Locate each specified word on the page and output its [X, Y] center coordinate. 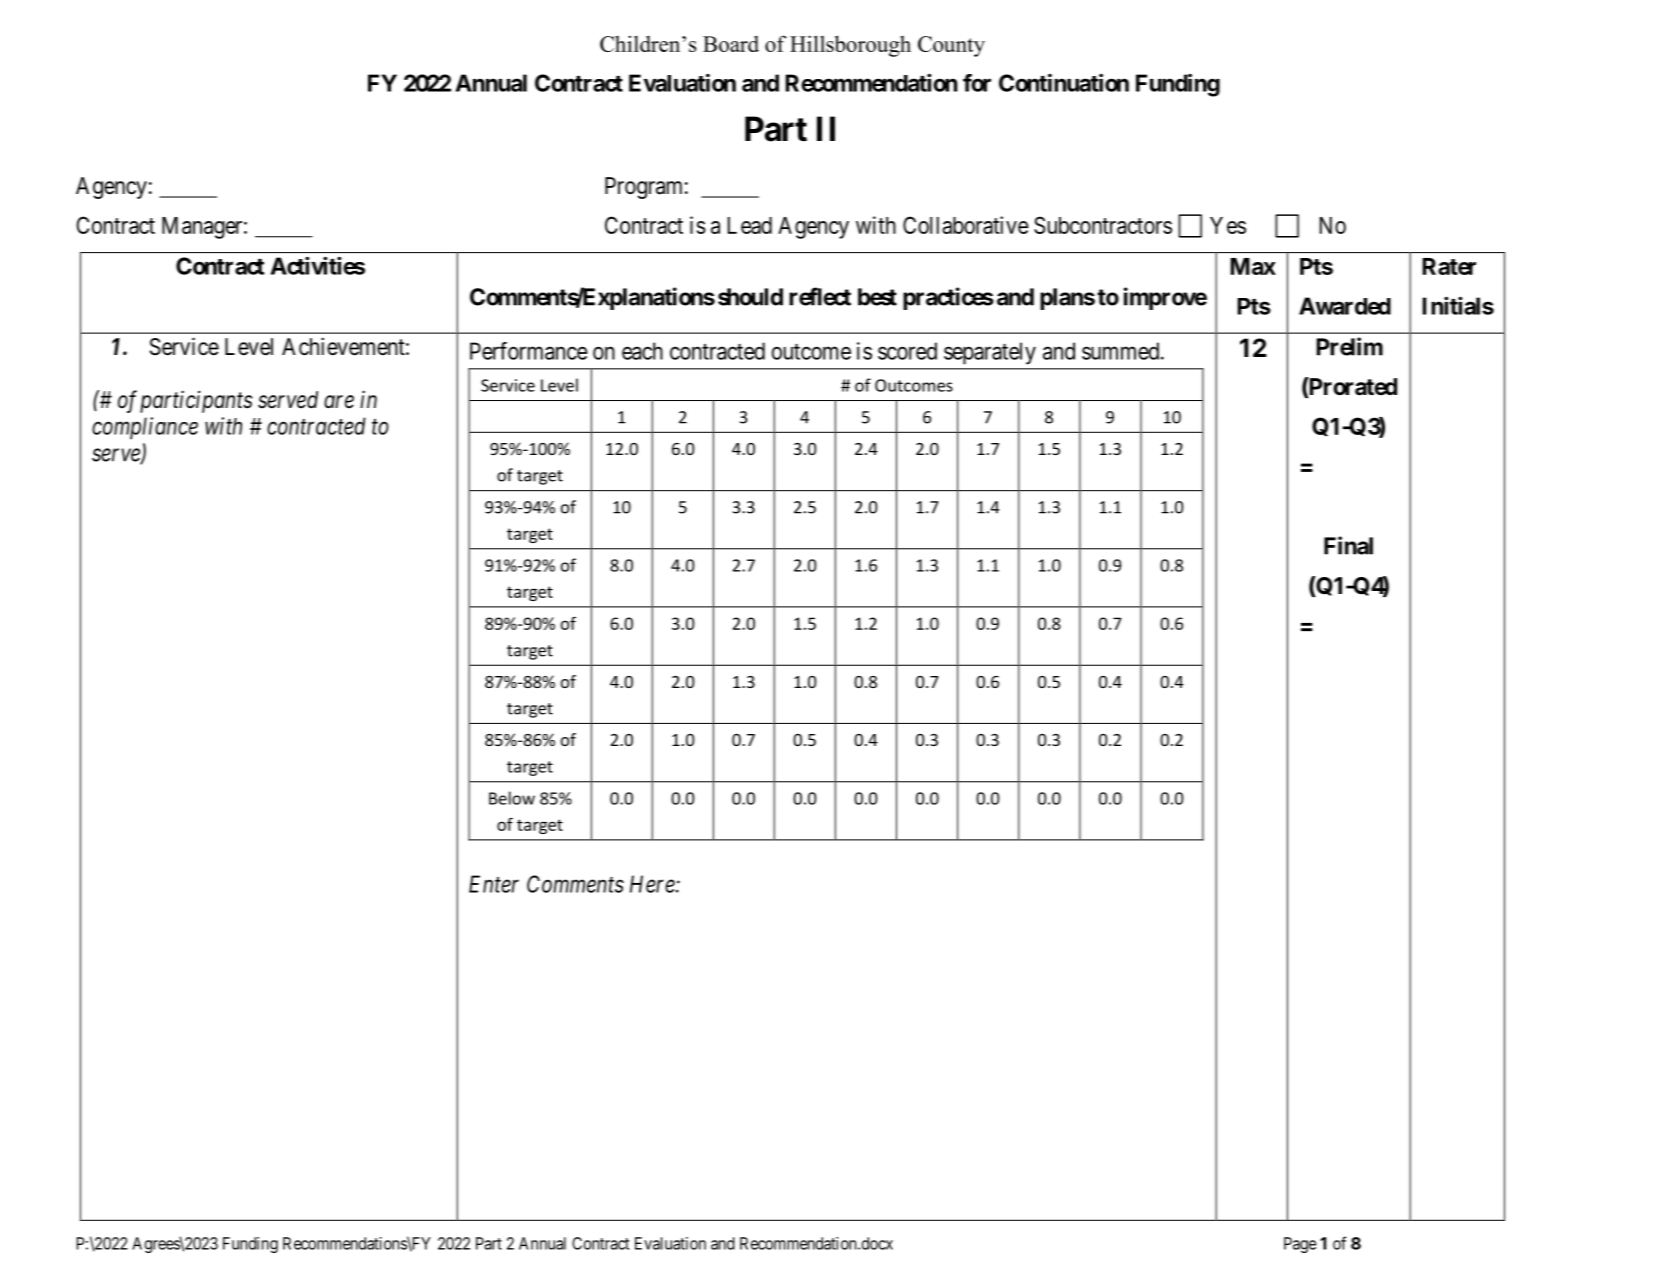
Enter [494, 884]
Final [1348, 545]
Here [653, 884]
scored [907, 351]
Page [1300, 1245]
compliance [145, 428]
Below [512, 798]
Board [731, 44]
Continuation [1064, 83]
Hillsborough [850, 46]
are [339, 402]
